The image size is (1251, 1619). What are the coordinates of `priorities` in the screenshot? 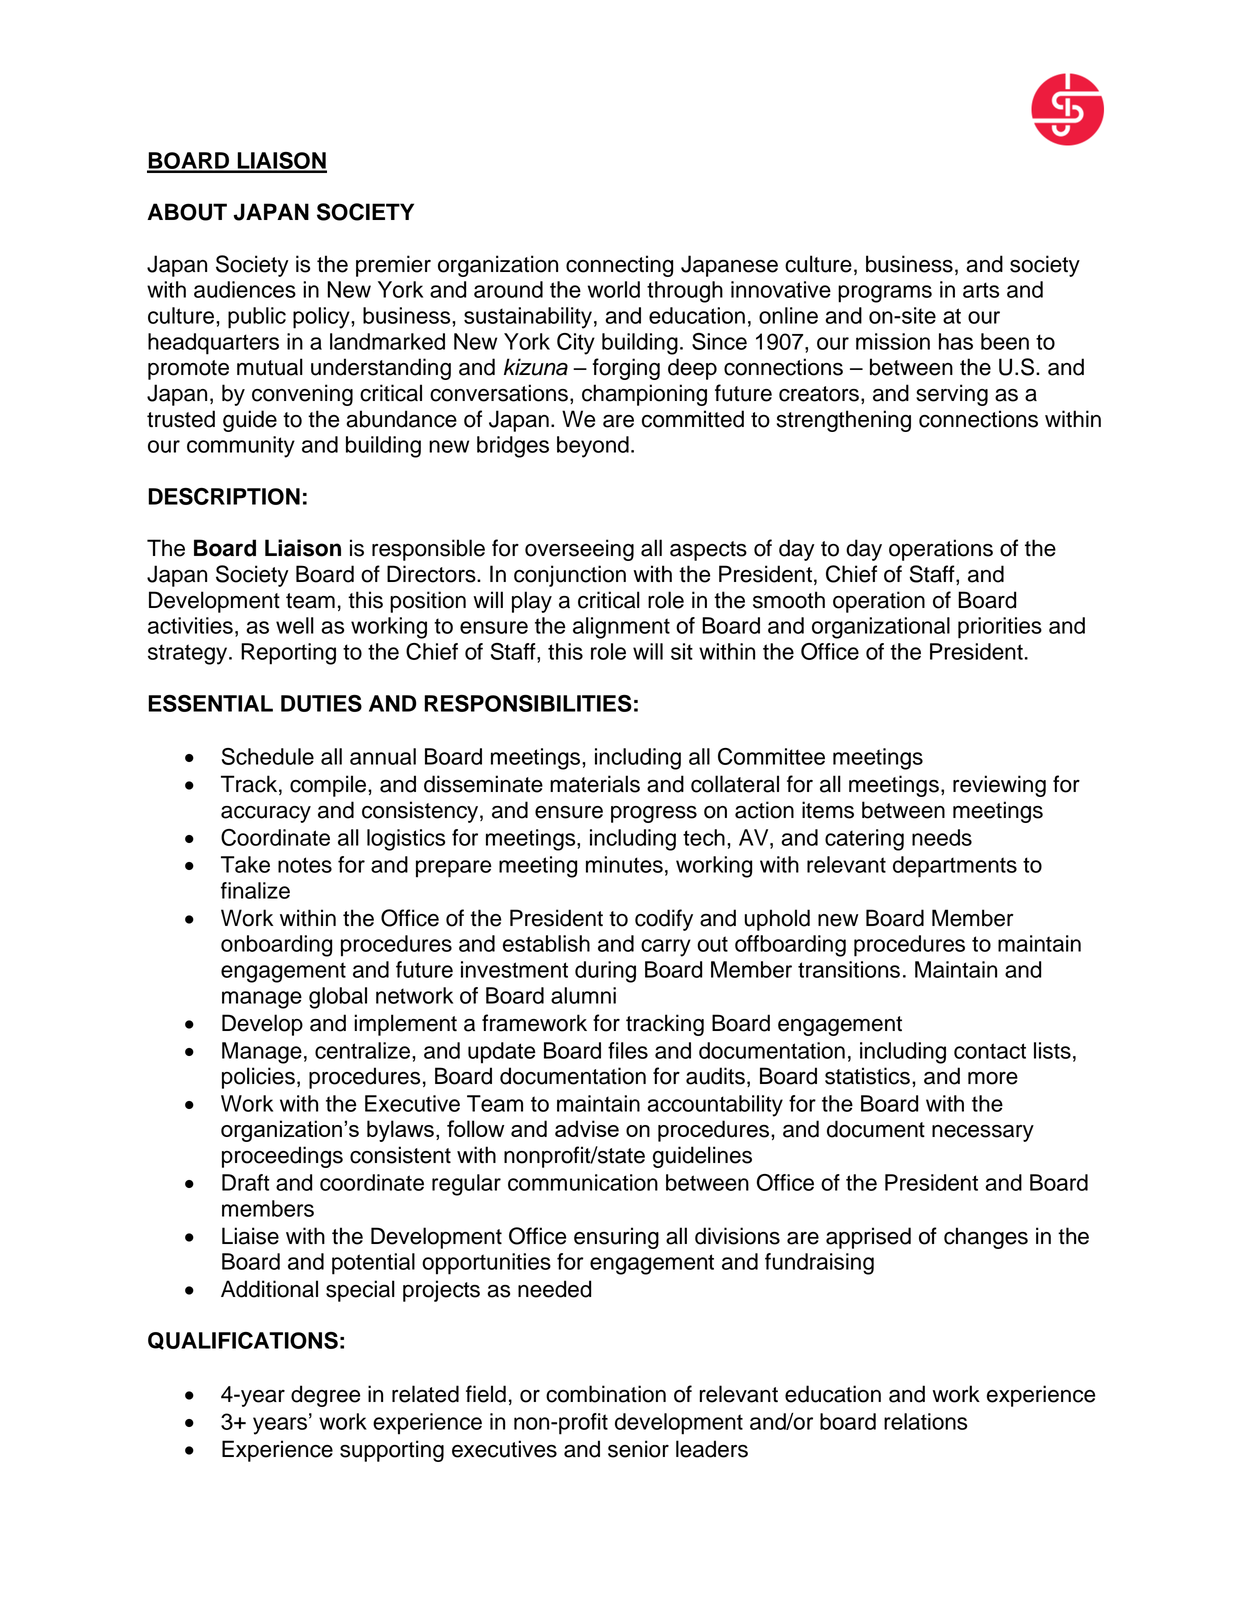 It's located at (1000, 628).
